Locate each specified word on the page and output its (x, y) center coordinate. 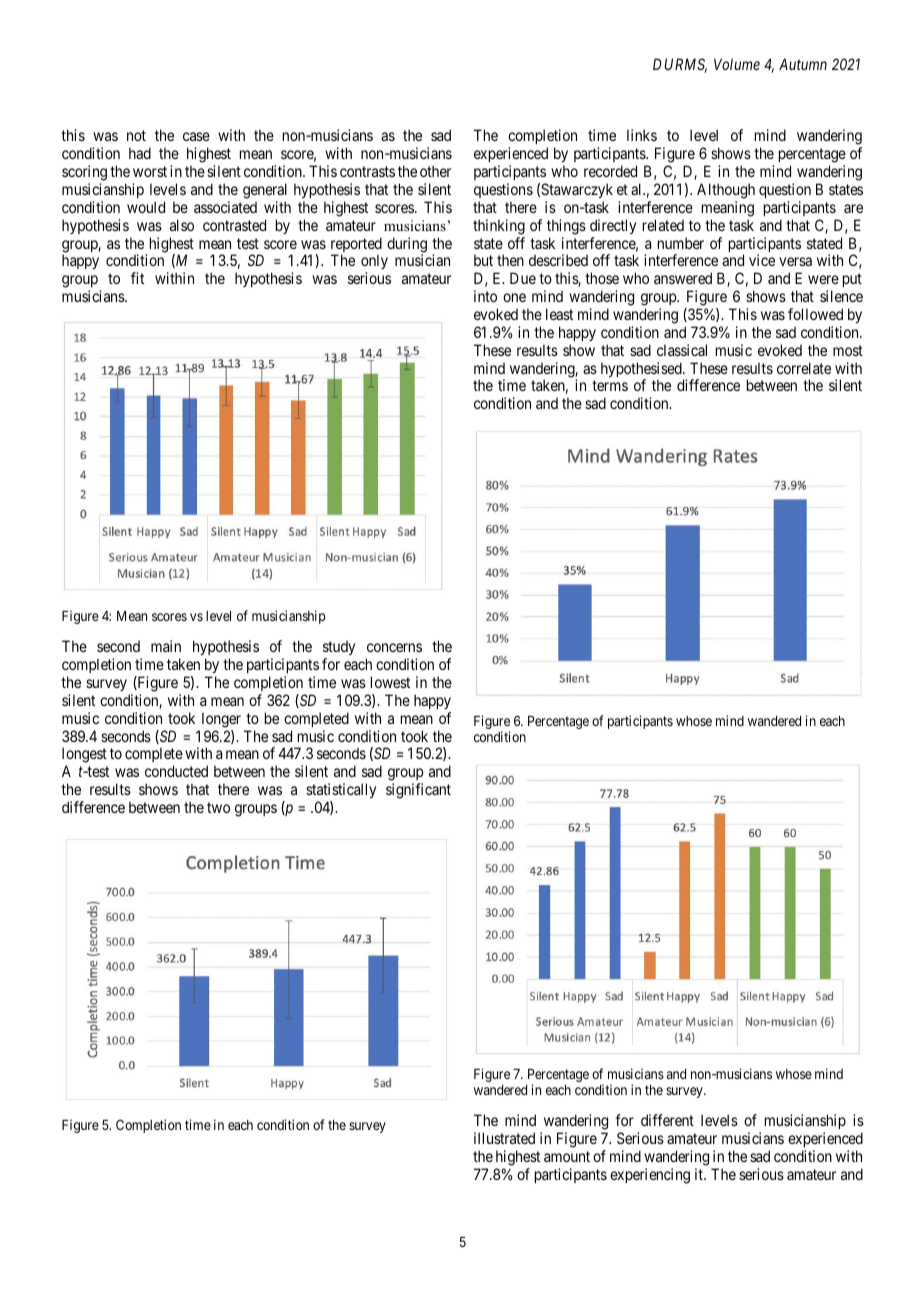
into (485, 296)
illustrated (504, 1138)
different (667, 1120)
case (196, 136)
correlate (804, 368)
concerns (394, 647)
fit (137, 278)
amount (567, 1156)
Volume (737, 64)
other (435, 171)
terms (610, 386)
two (218, 807)
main (166, 646)
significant (418, 791)
